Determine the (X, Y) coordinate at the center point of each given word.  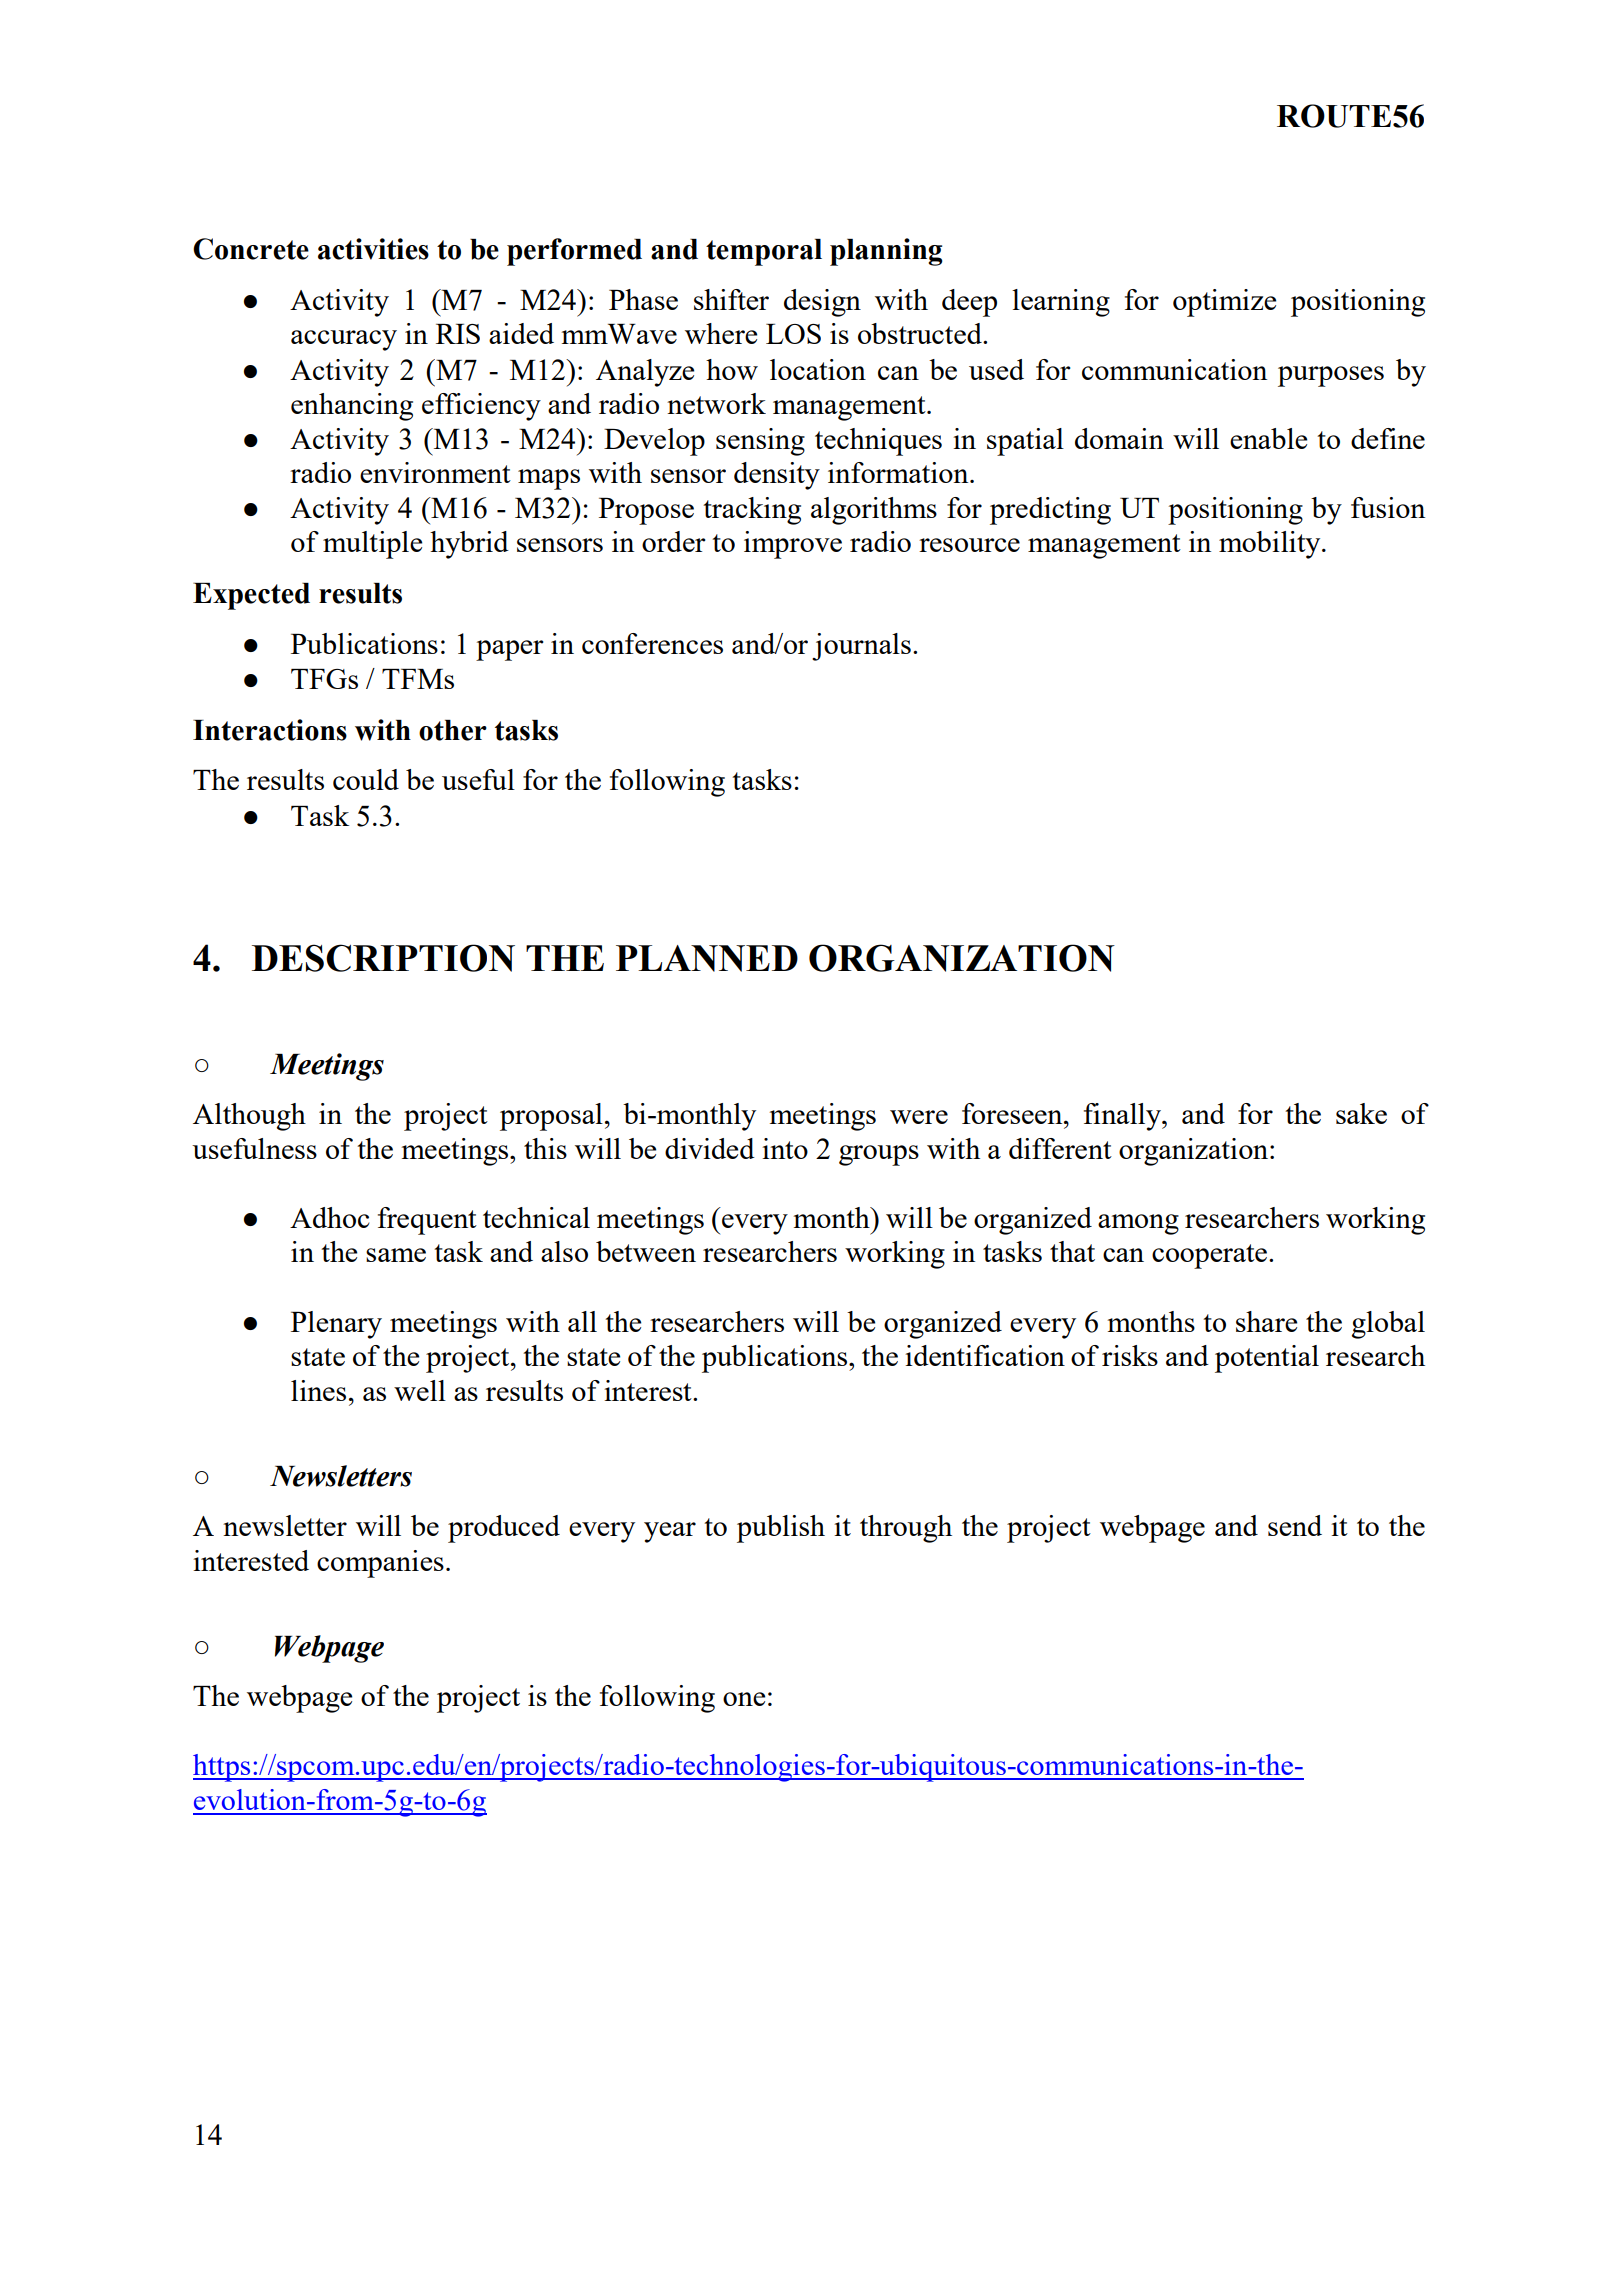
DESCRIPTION (383, 958)
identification (985, 1355)
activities (373, 249)
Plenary (336, 1325)
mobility (1271, 545)
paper (510, 650)
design (822, 303)
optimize (1224, 303)
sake (1361, 1113)
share (1266, 1321)
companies (380, 1564)
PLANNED (707, 958)
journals (861, 647)
